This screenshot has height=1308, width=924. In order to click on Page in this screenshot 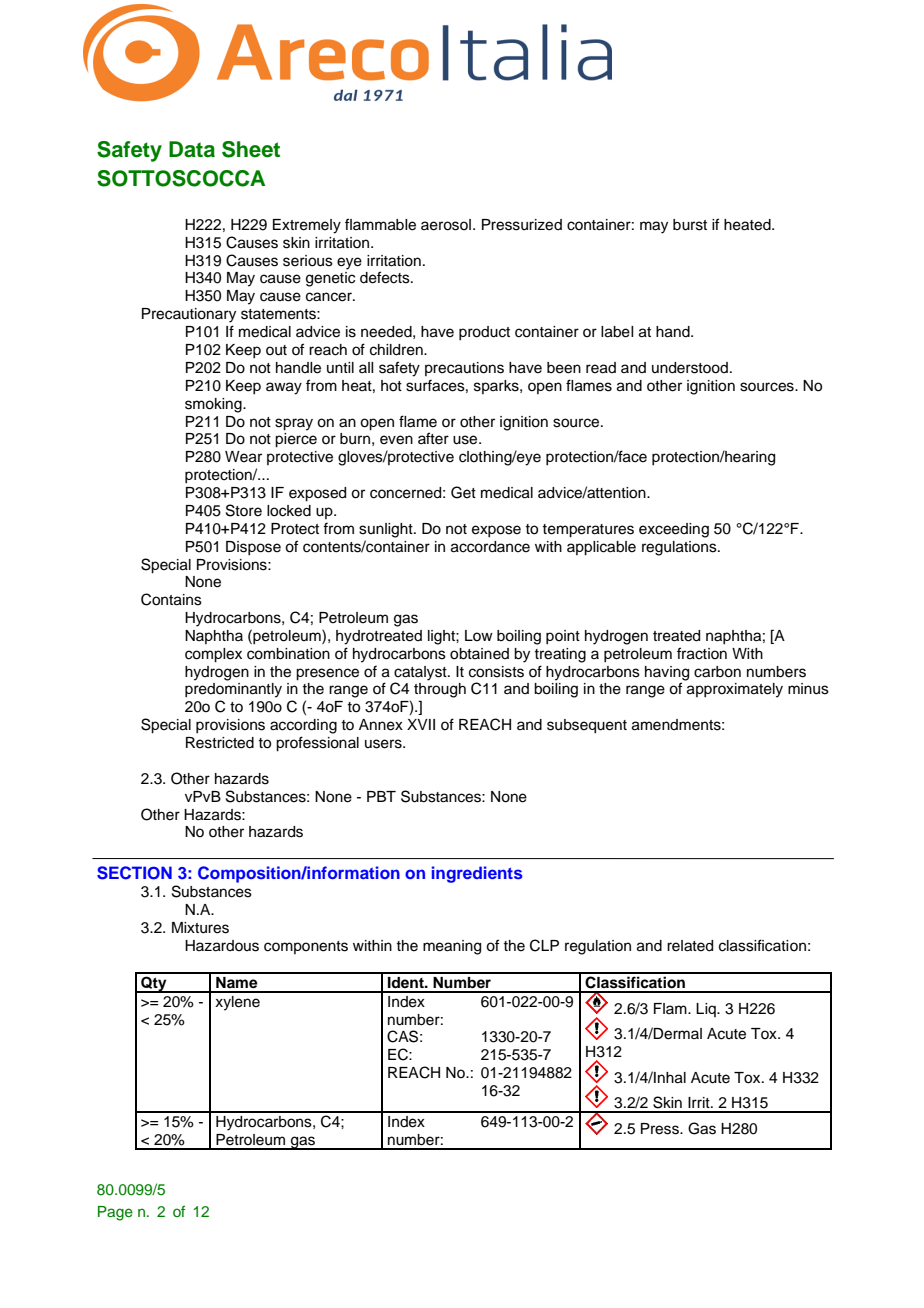, I will do `click(115, 1213)`.
